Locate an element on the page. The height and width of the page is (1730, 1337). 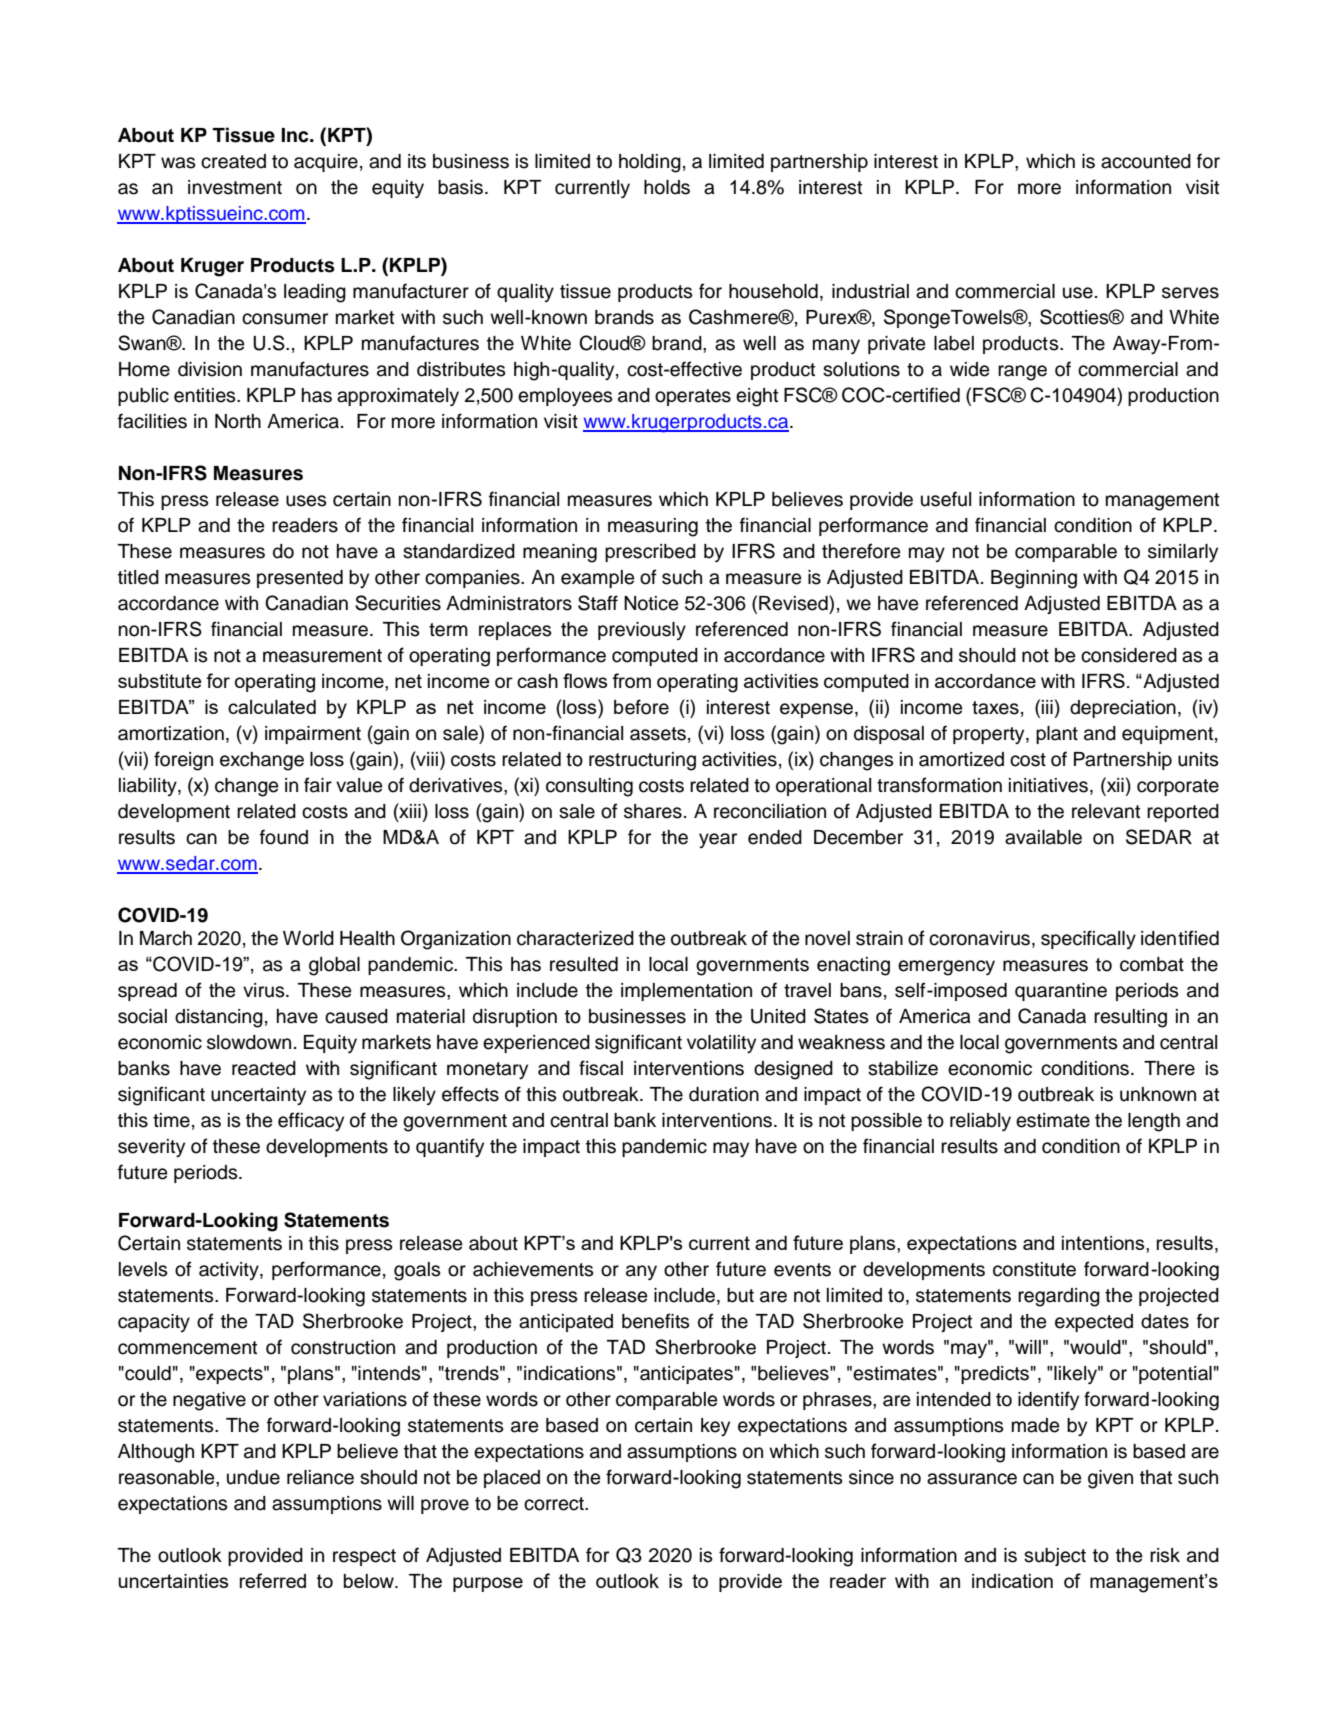
measuring is located at coordinates (653, 527).
